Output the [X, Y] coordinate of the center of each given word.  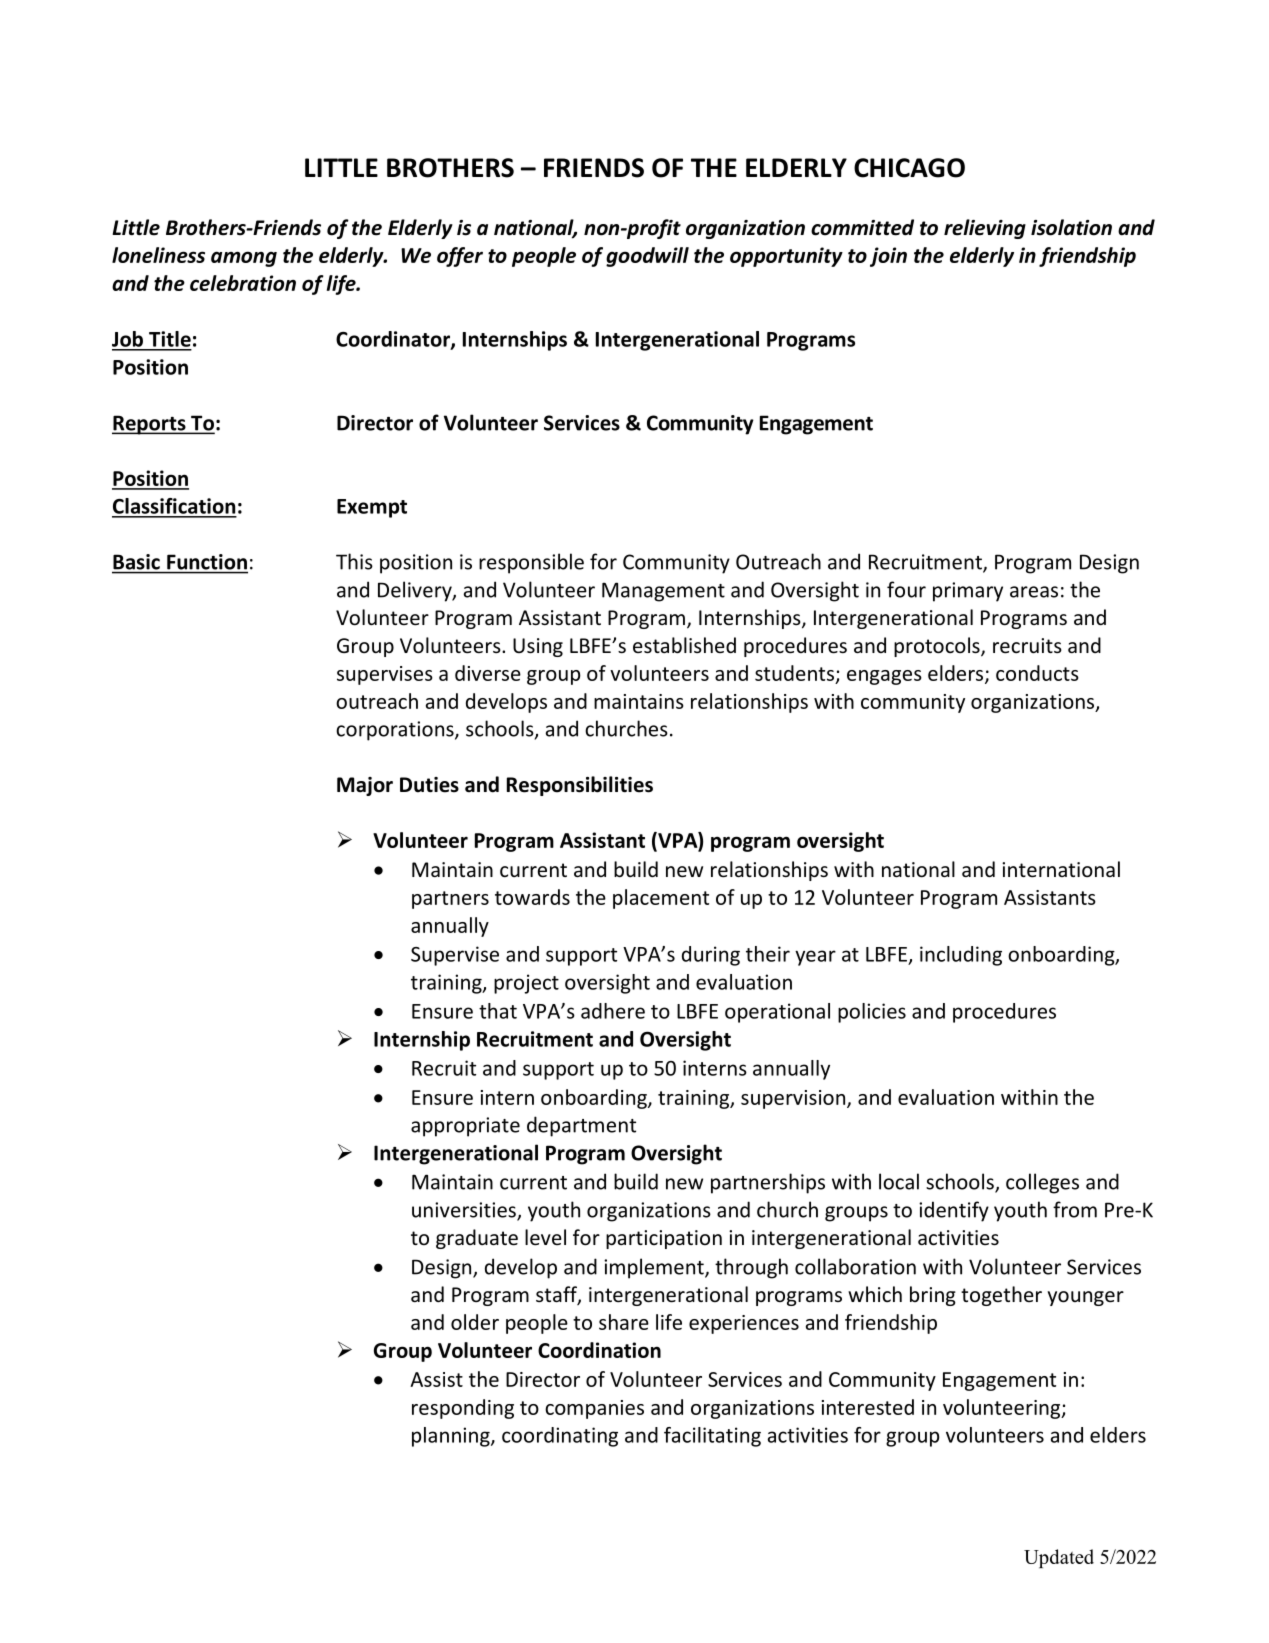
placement [661, 899]
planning [452, 1437]
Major [365, 786]
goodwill [647, 257]
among [244, 259]
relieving [985, 229]
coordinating [560, 1437]
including [961, 956]
